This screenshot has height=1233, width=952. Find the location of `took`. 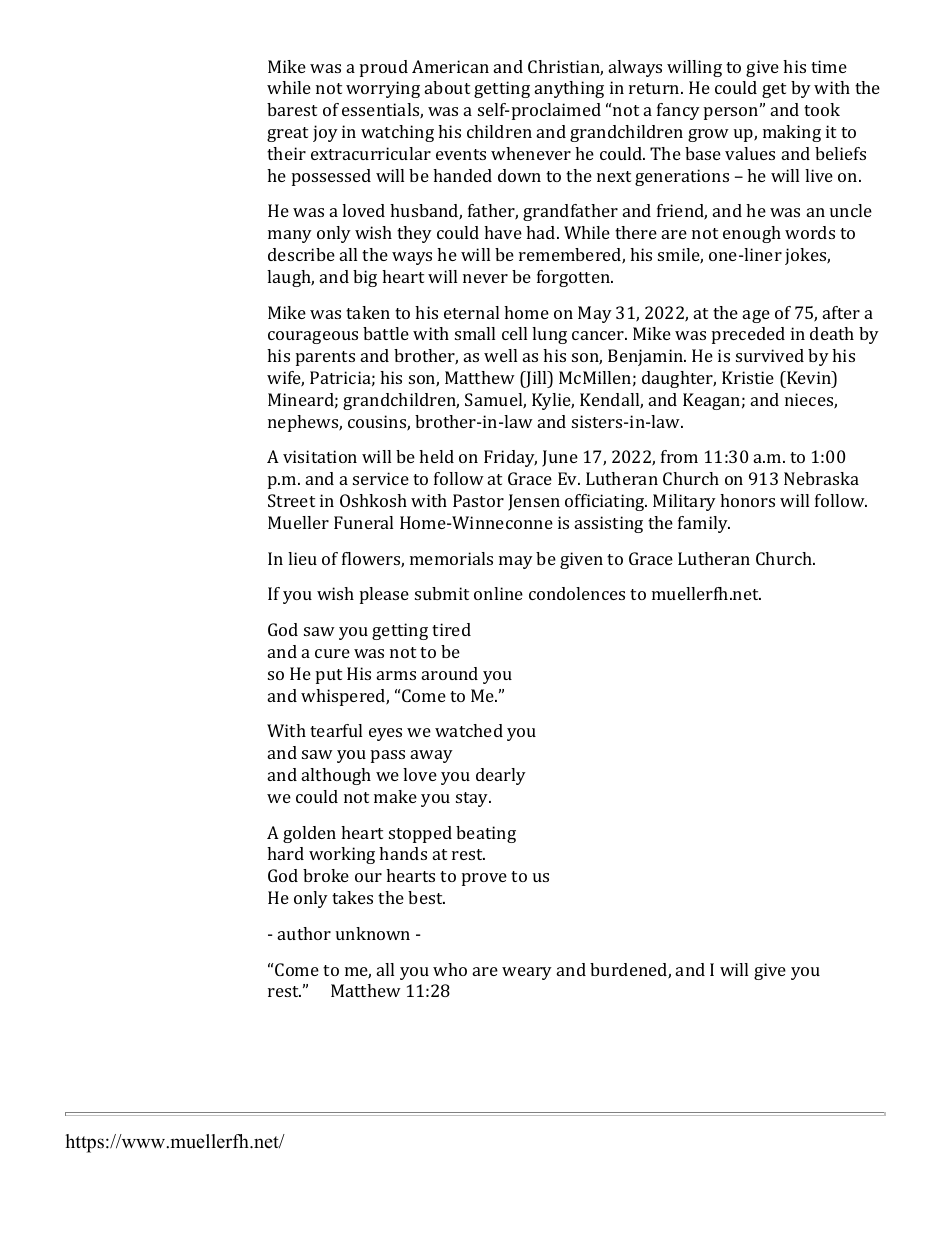

took is located at coordinates (822, 109).
